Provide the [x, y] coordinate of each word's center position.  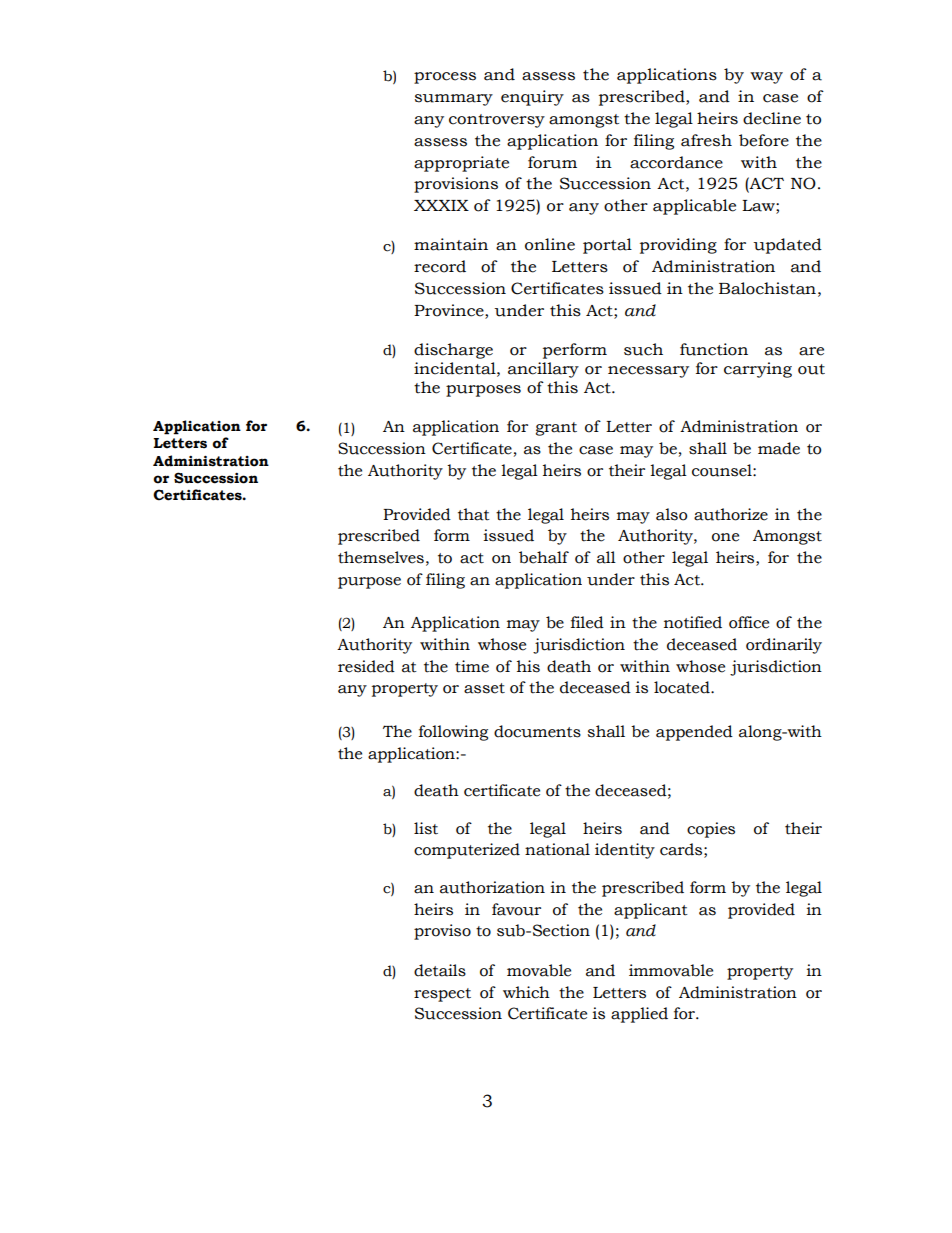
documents [537, 731]
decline [772, 118]
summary [454, 100]
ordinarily [784, 646]
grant [556, 429]
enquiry [532, 98]
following [453, 733]
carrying [758, 370]
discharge [453, 351]
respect [442, 995]
